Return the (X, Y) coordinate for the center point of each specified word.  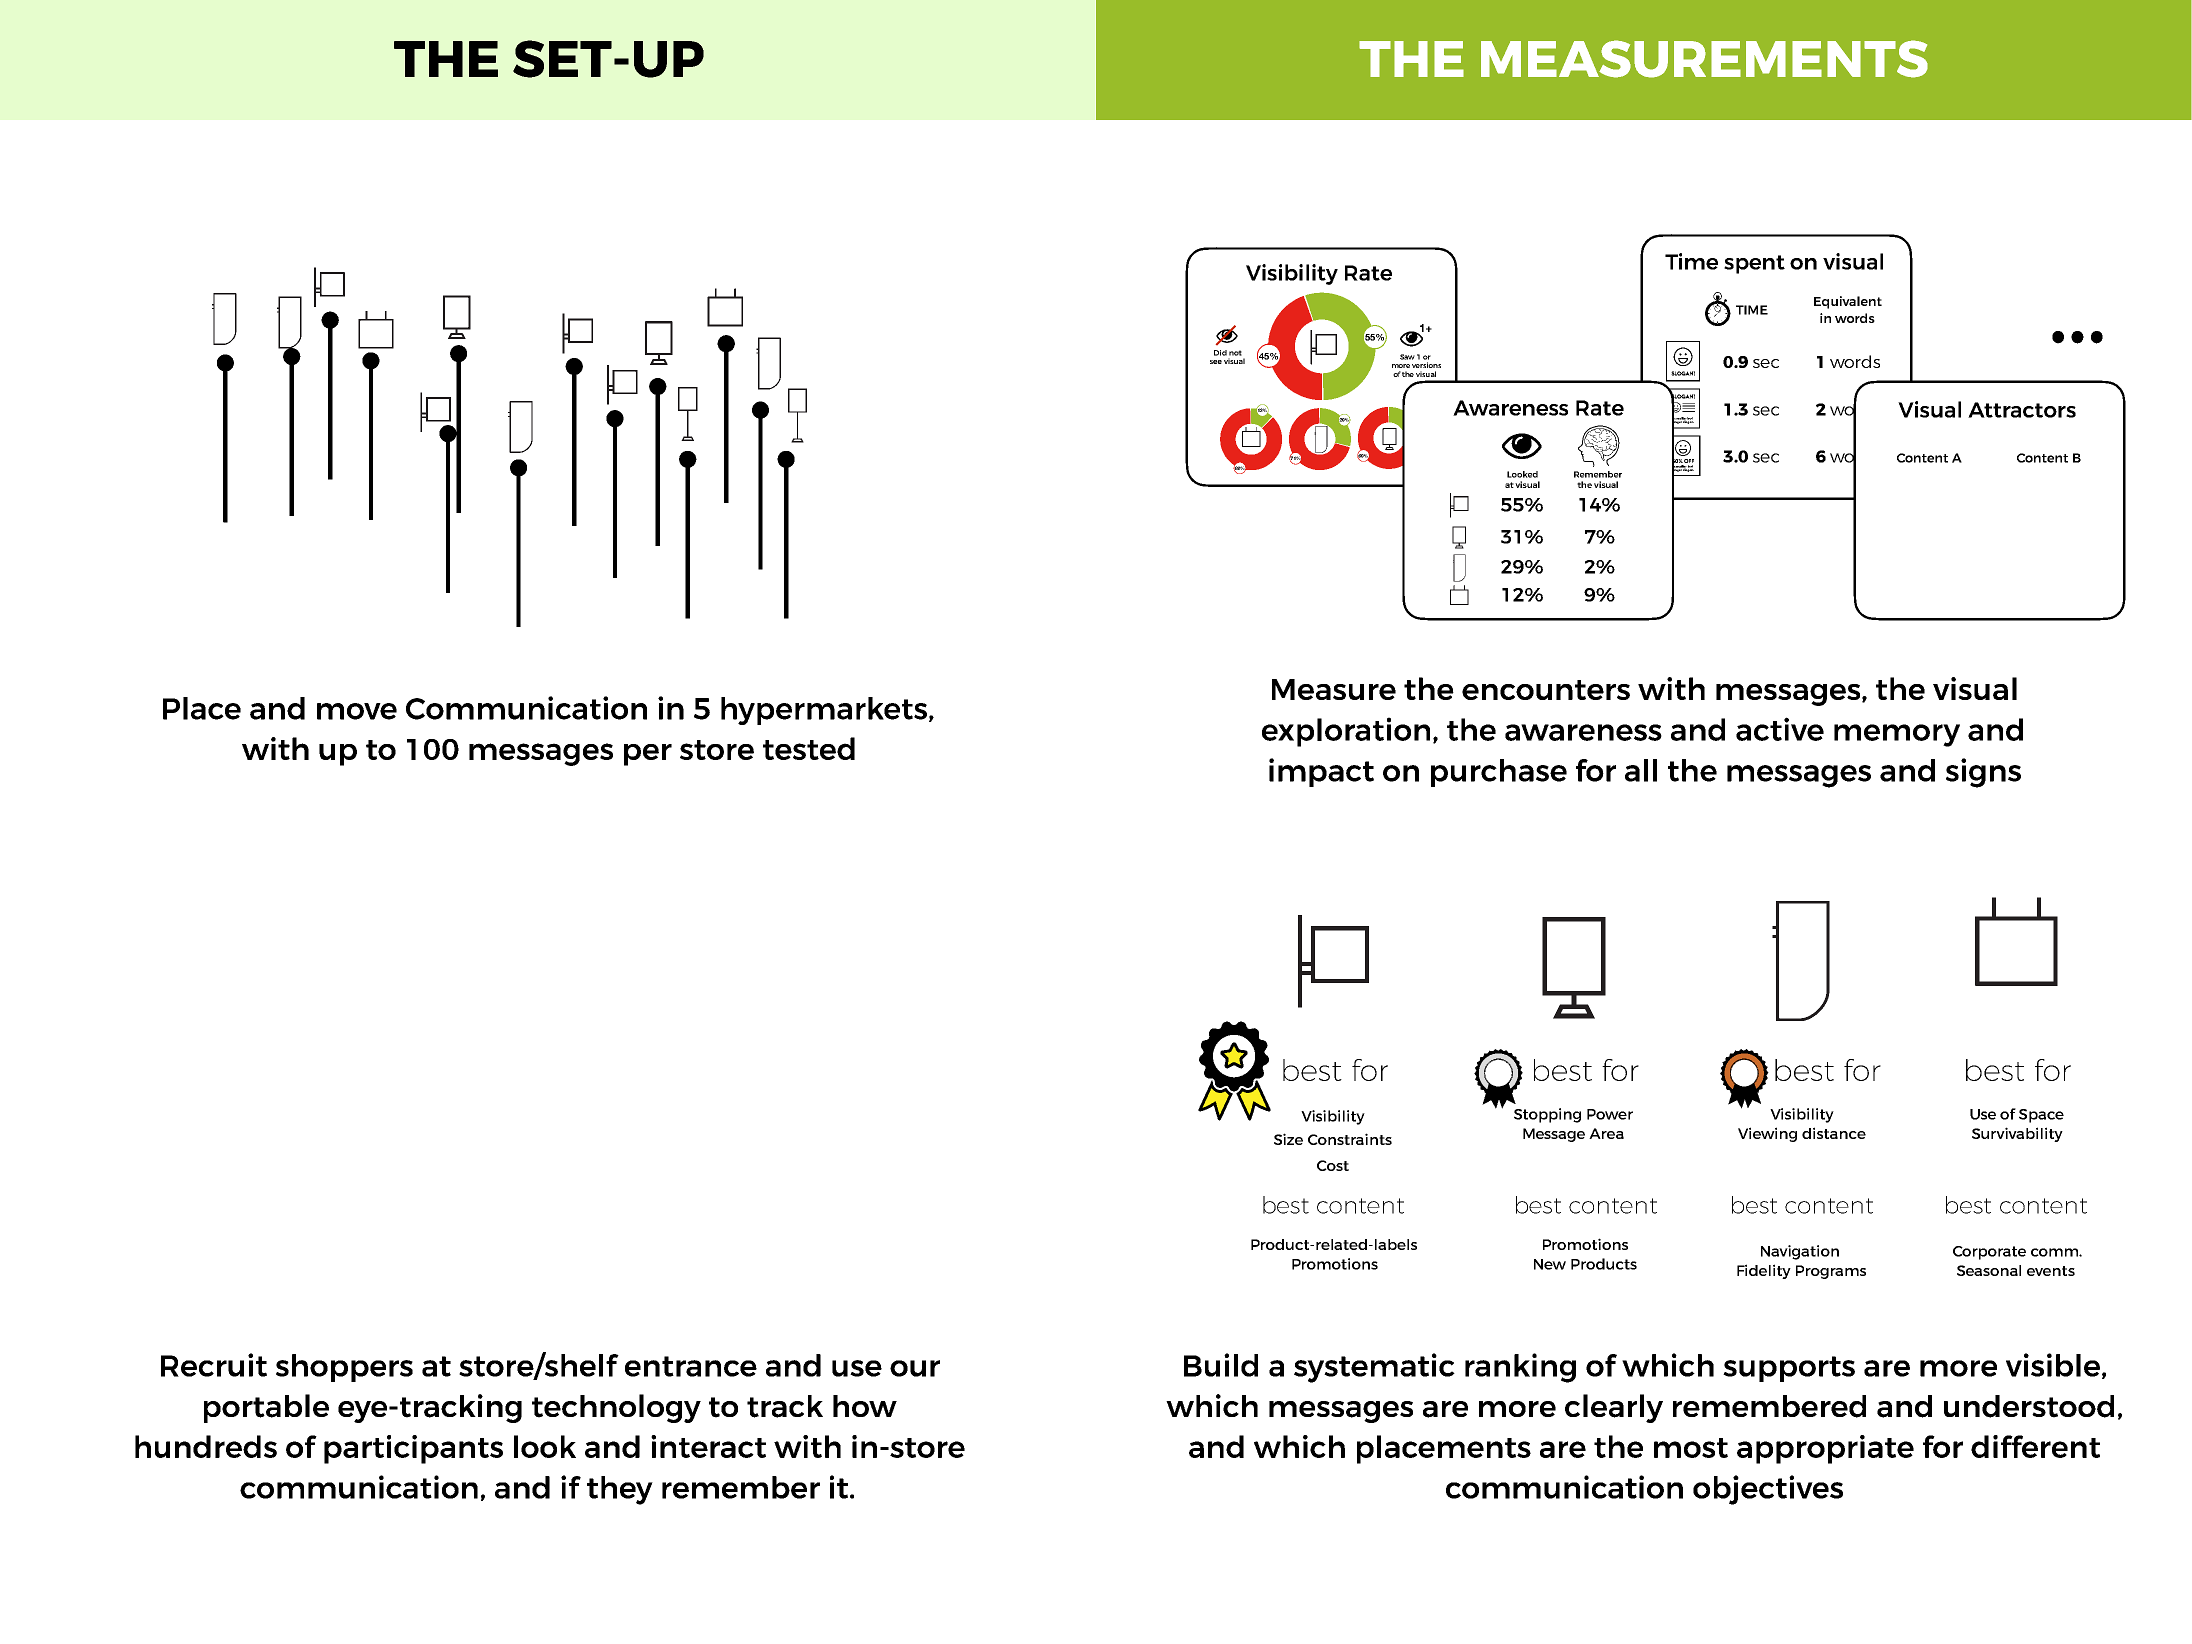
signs (1983, 773)
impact (1321, 772)
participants (413, 1449)
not (1235, 353)
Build (1221, 1365)
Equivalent (1848, 302)
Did (1220, 353)
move (357, 711)
